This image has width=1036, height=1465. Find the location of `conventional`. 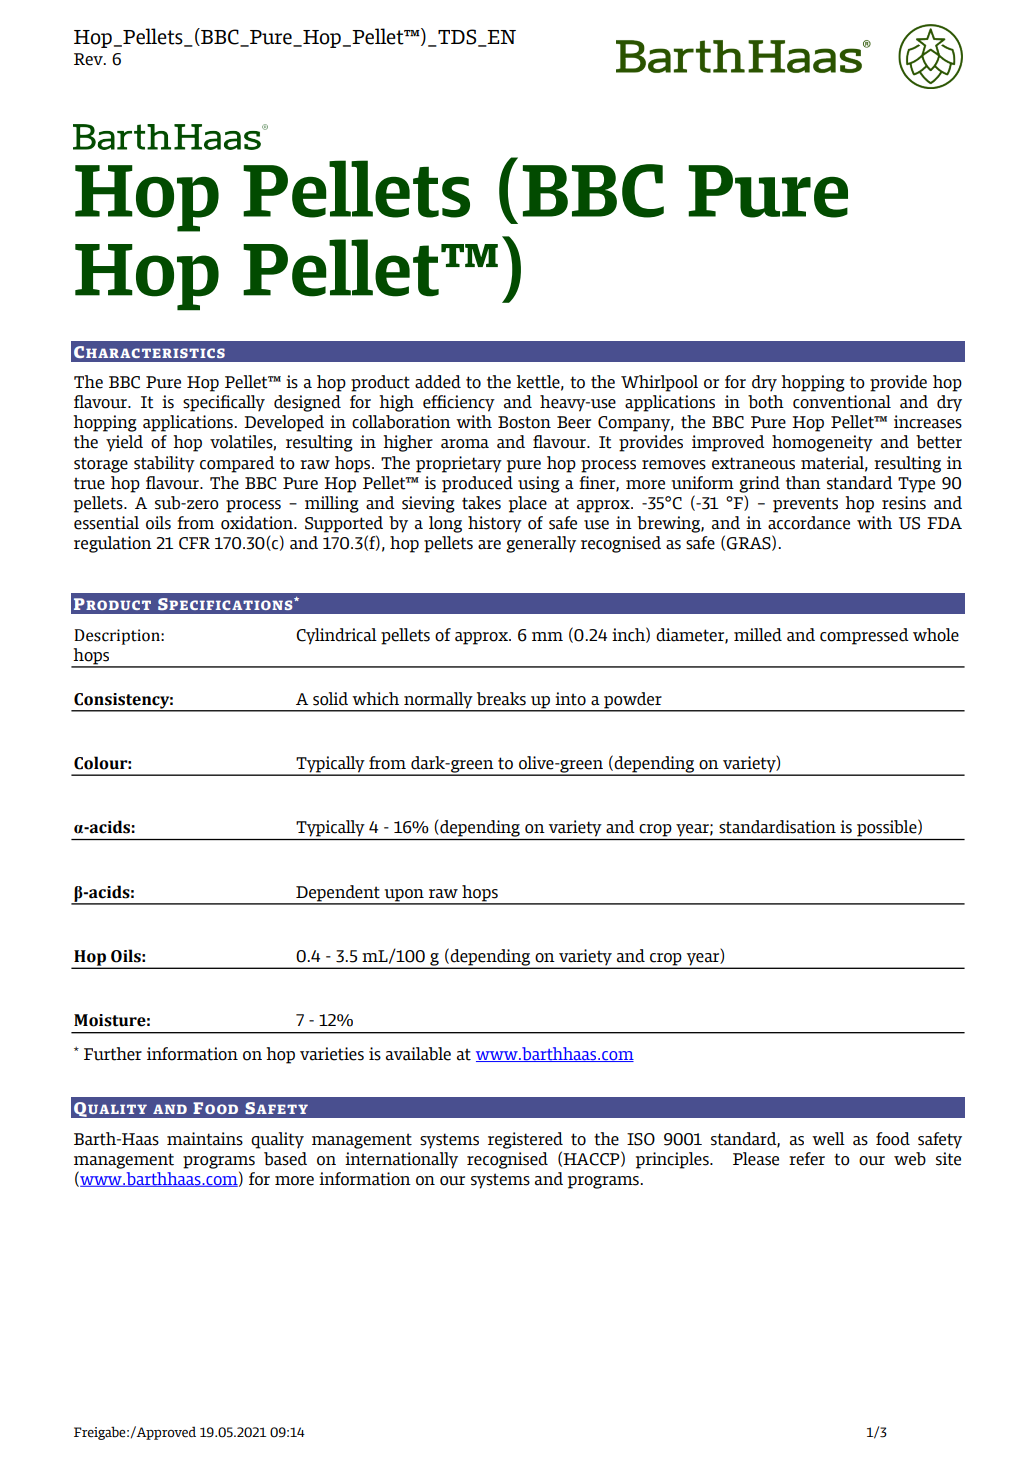

conventional is located at coordinates (842, 402).
